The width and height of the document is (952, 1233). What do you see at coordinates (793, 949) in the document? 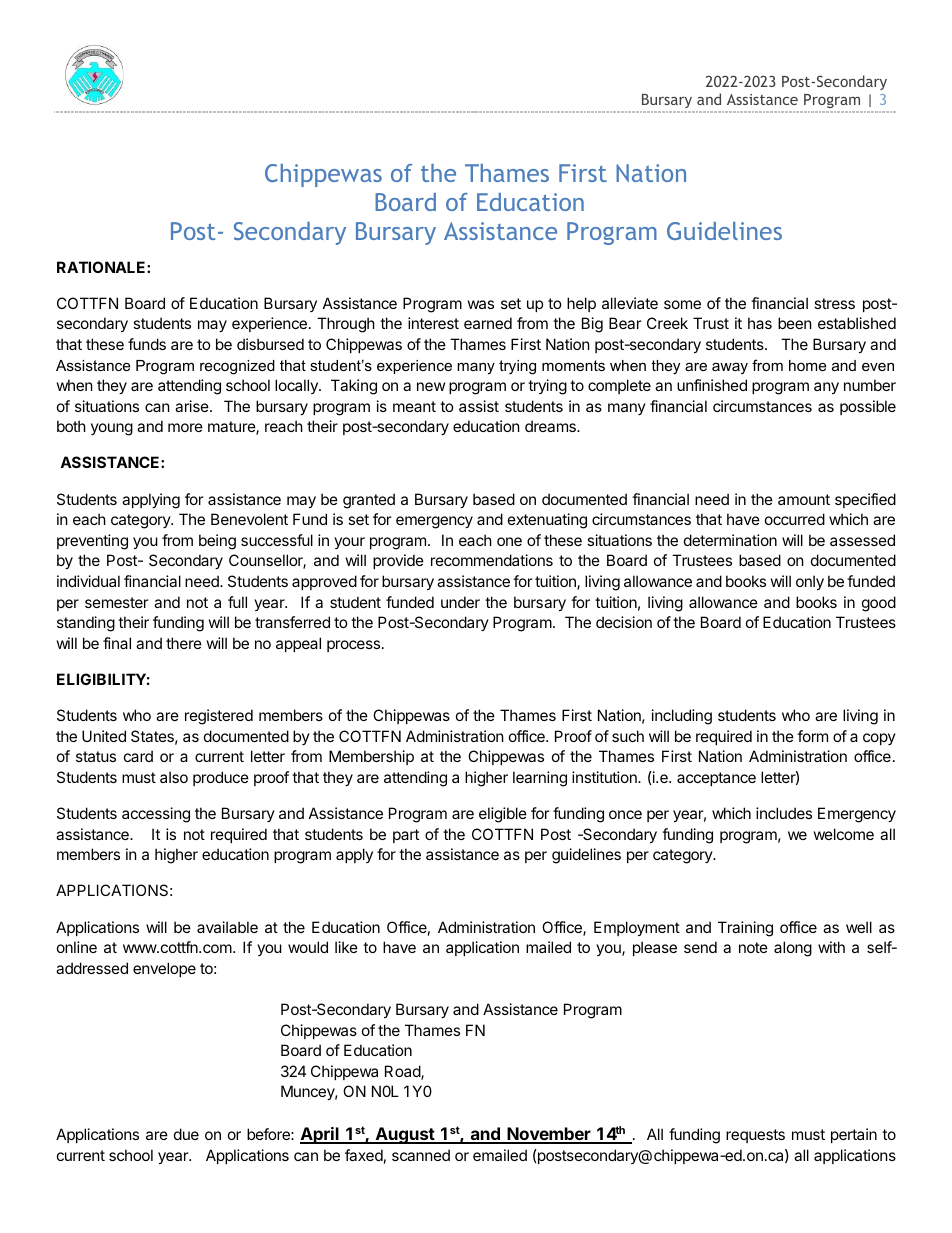
I see `along` at bounding box center [793, 949].
